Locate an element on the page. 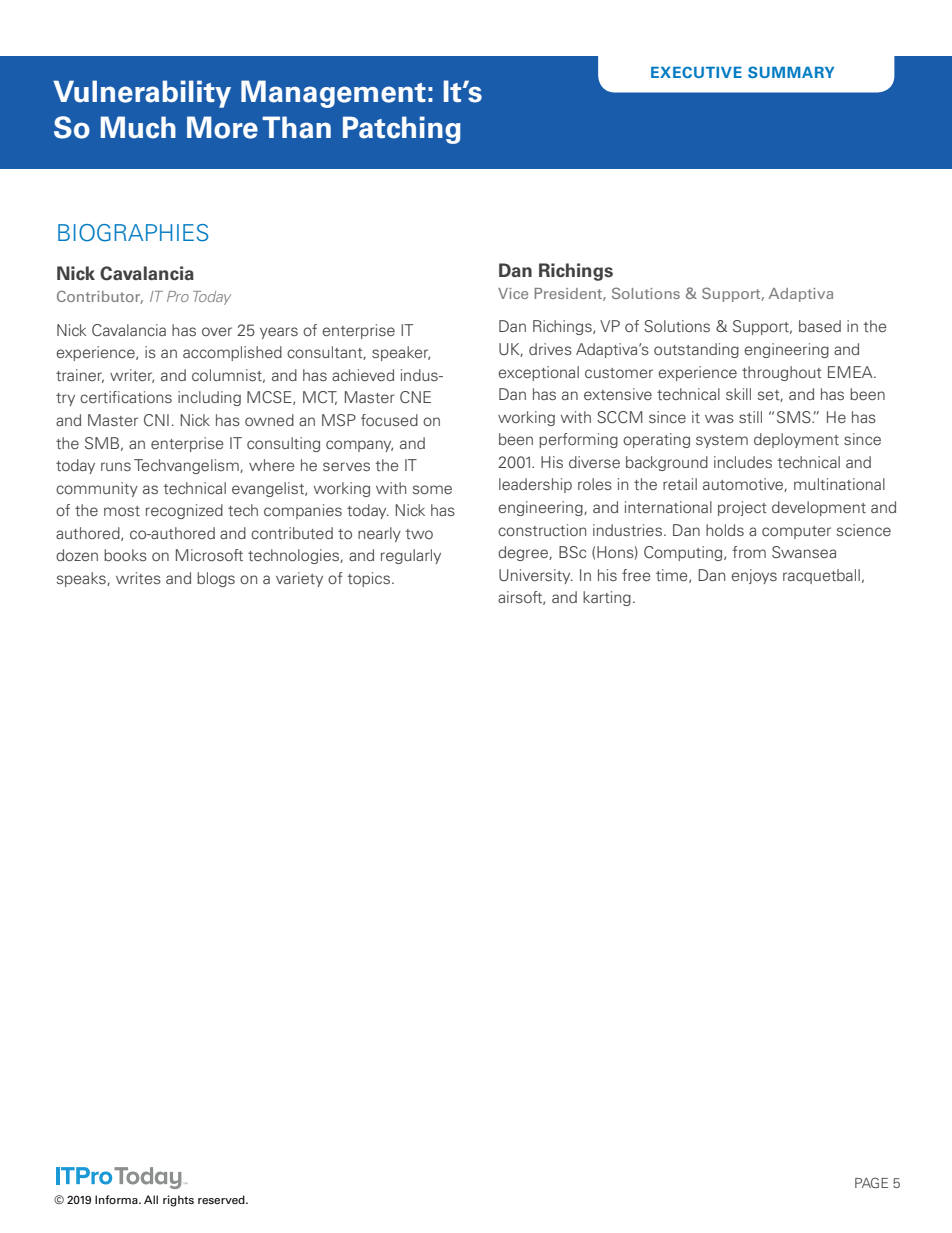  SUMMARY is located at coordinates (791, 72).
